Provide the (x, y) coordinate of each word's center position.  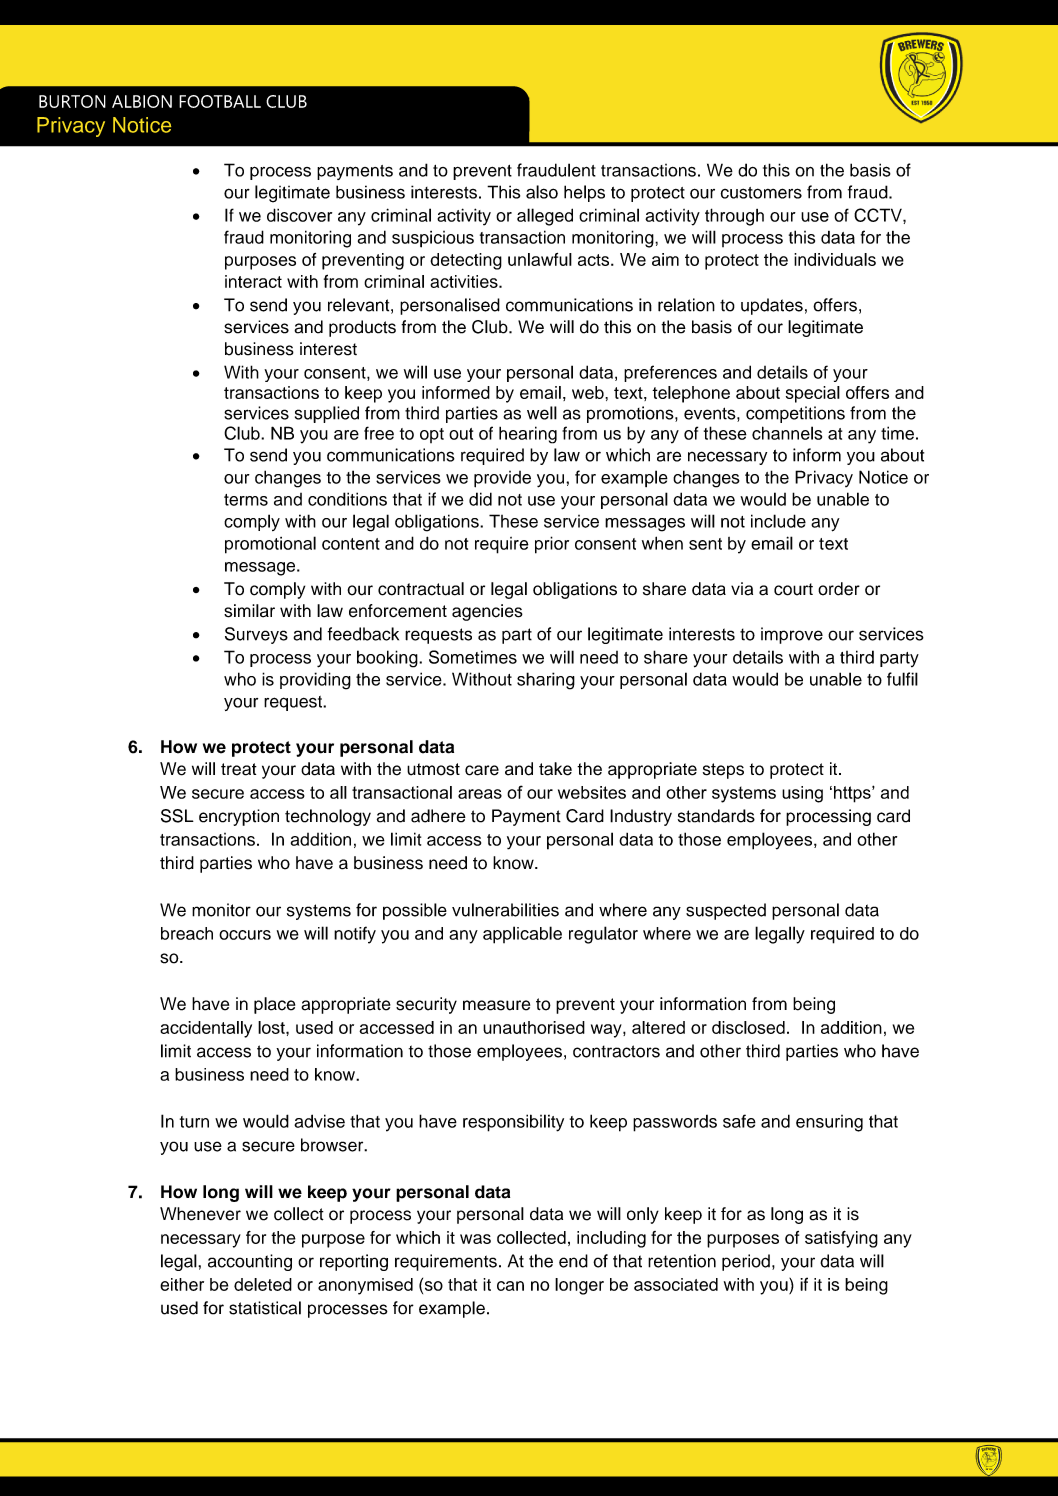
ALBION (142, 101)
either (182, 1284)
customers (761, 193)
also (542, 192)
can (510, 1286)
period (746, 1262)
